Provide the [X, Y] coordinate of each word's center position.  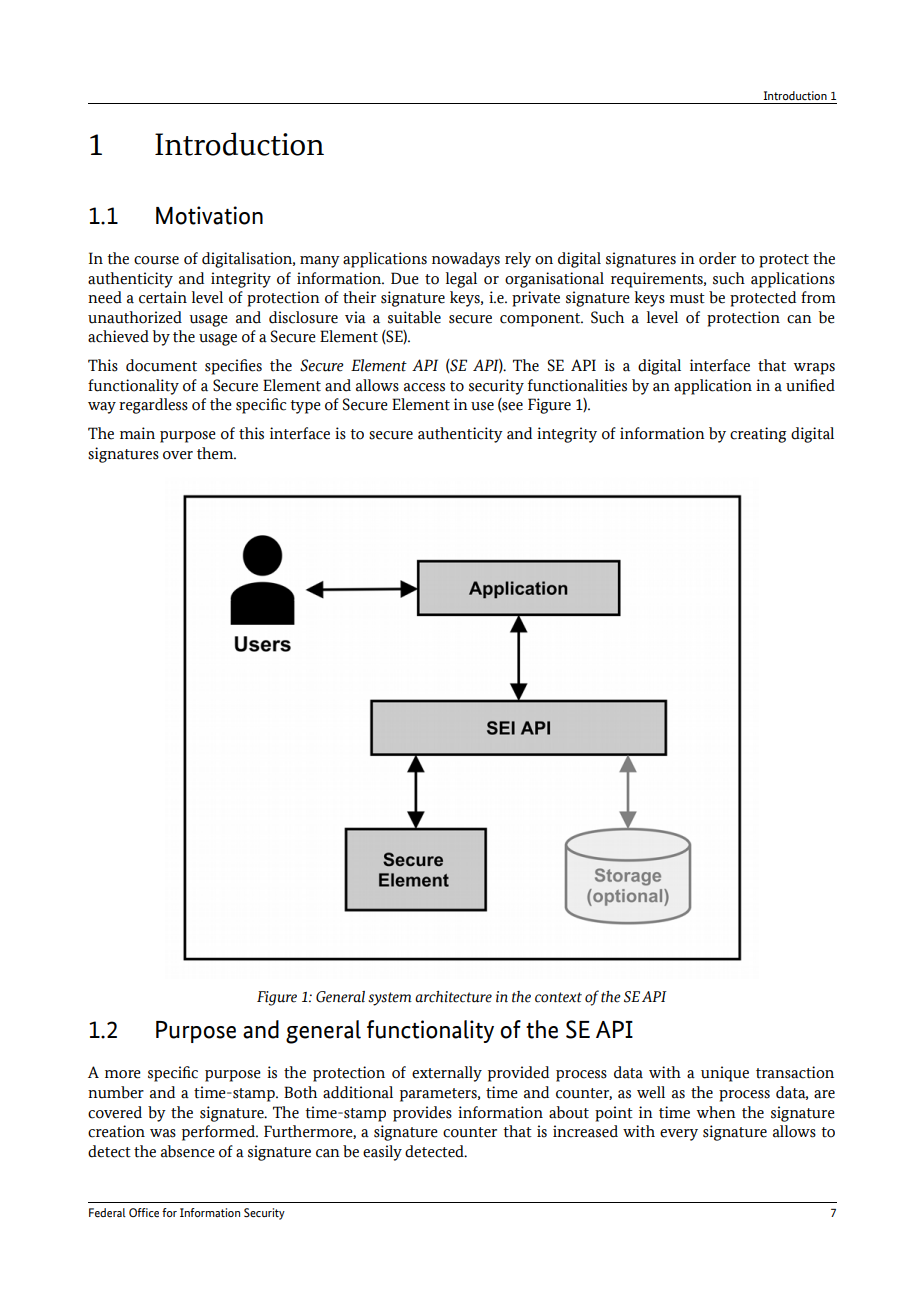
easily [382, 1153]
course [156, 260]
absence [188, 1151]
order [717, 258]
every [679, 1135]
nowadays [466, 260]
